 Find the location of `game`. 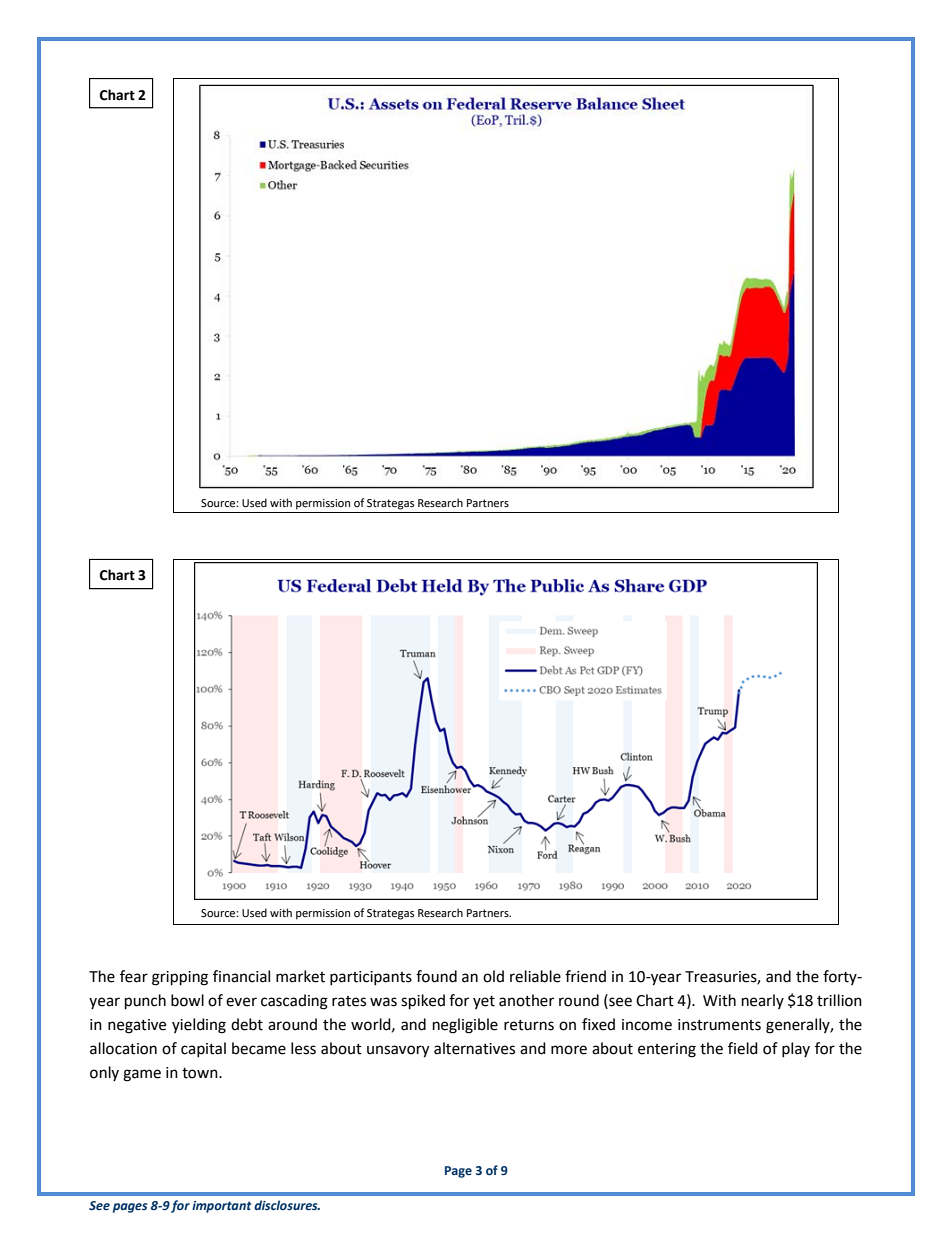

game is located at coordinates (142, 1075).
